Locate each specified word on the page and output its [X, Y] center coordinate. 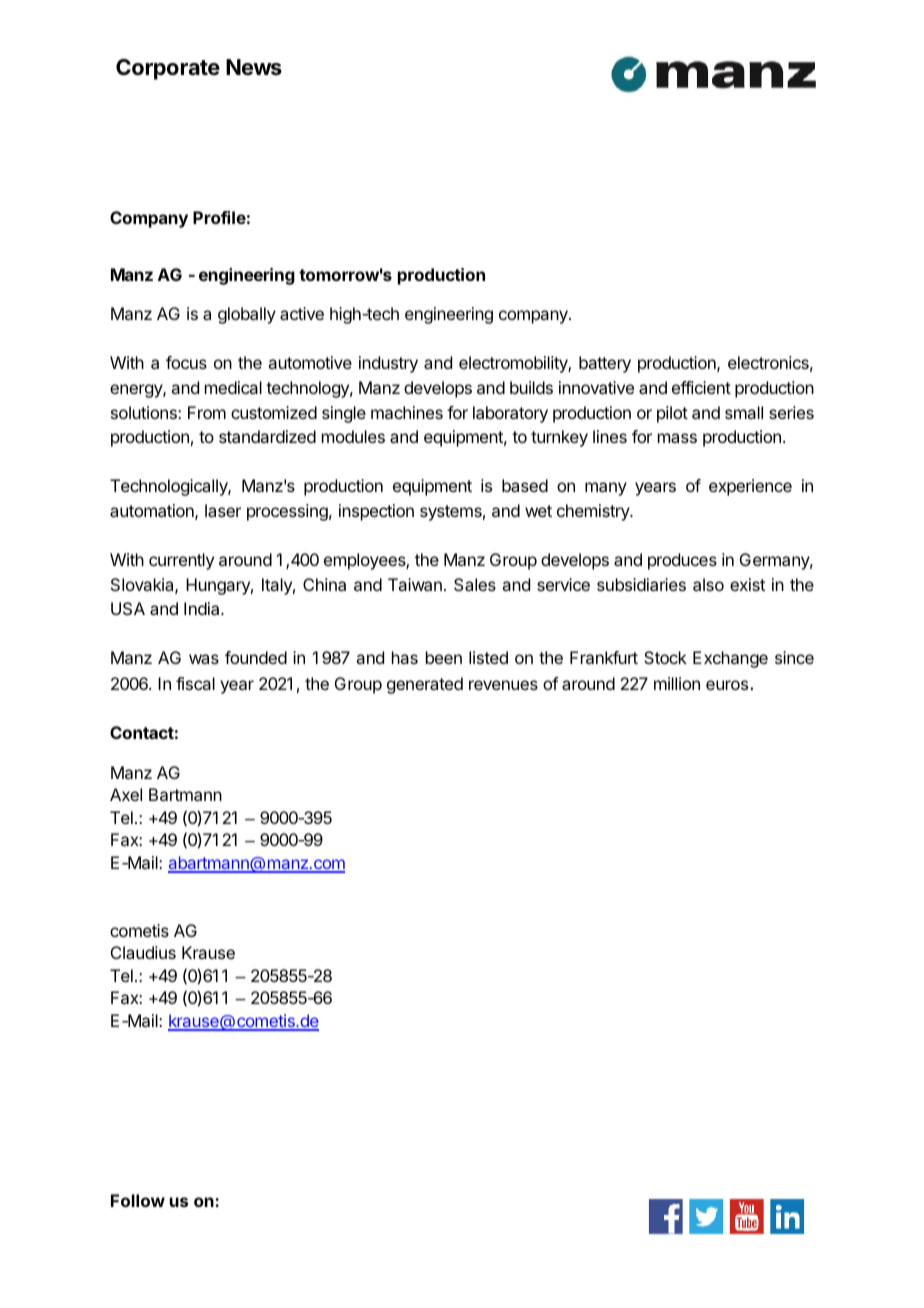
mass [677, 438]
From [207, 412]
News [254, 67]
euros [727, 685]
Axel [126, 794]
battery [605, 364]
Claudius [143, 952]
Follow [138, 1200]
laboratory [510, 414]
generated [425, 685]
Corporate [168, 69]
